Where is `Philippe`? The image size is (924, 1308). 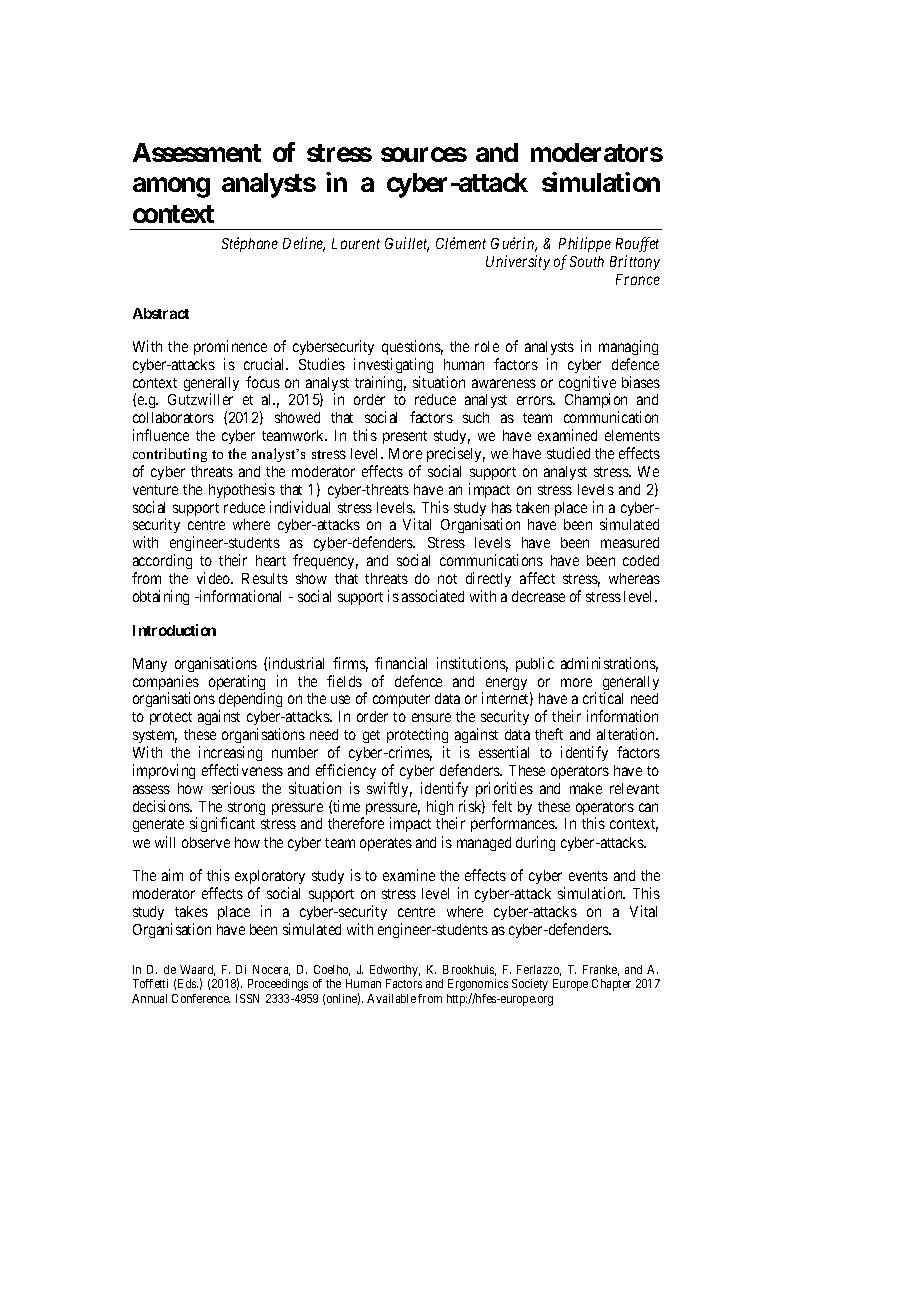
Philippe is located at coordinates (585, 244).
